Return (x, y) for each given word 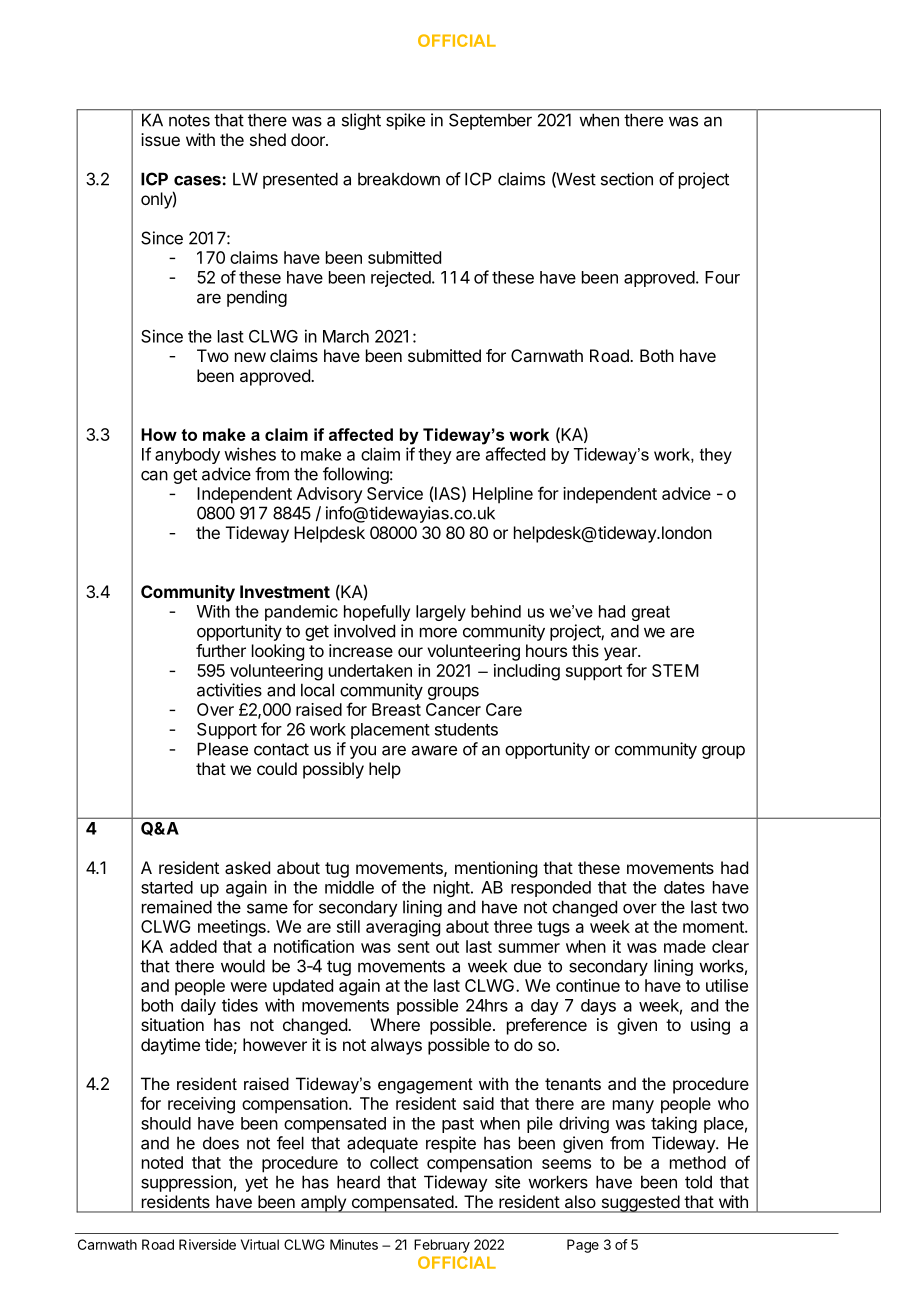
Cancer (453, 709)
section (627, 179)
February (442, 1246)
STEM (675, 670)
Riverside (207, 1244)
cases (198, 180)
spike (405, 121)
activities (229, 690)
